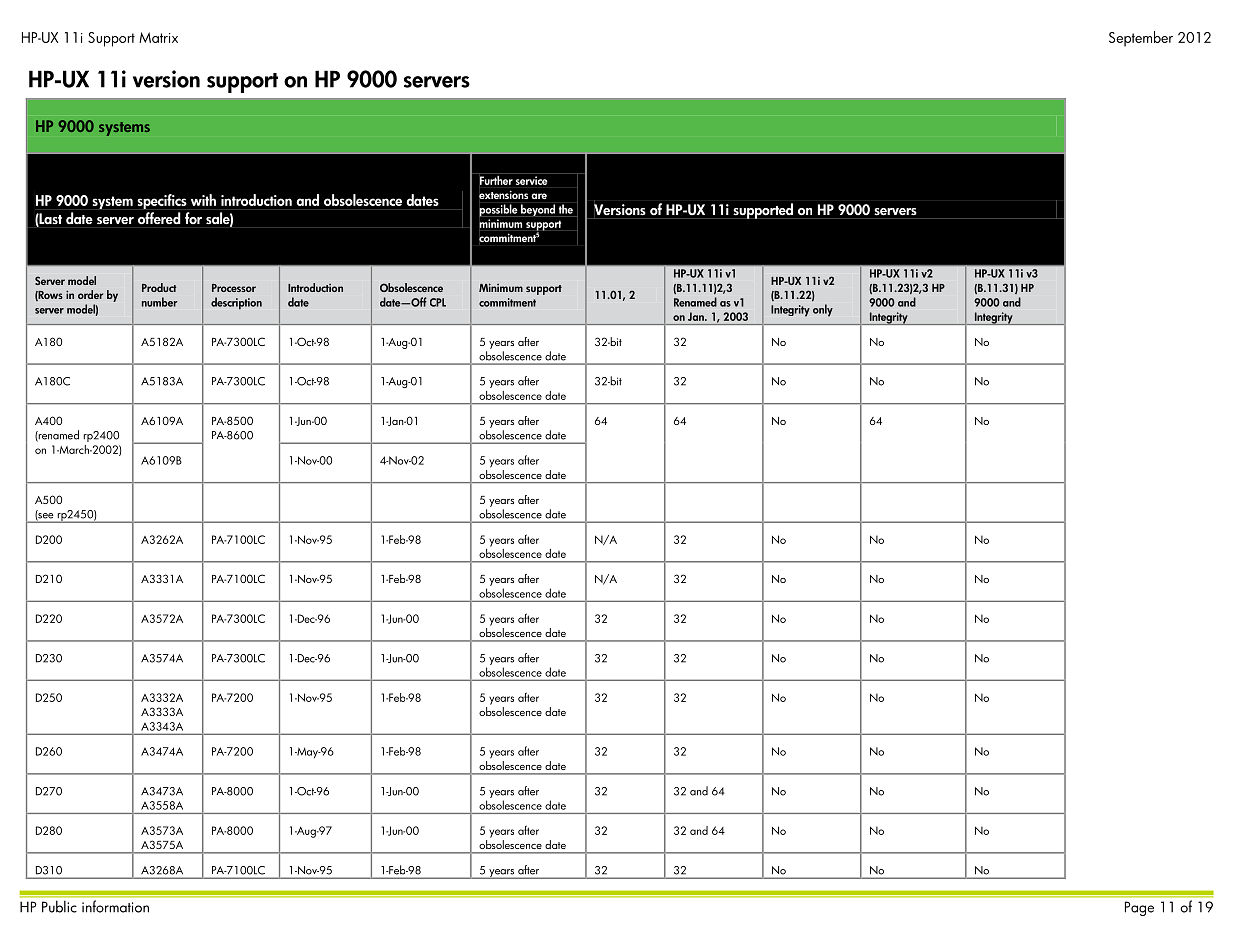  I want to click on only, so click(823, 310).
